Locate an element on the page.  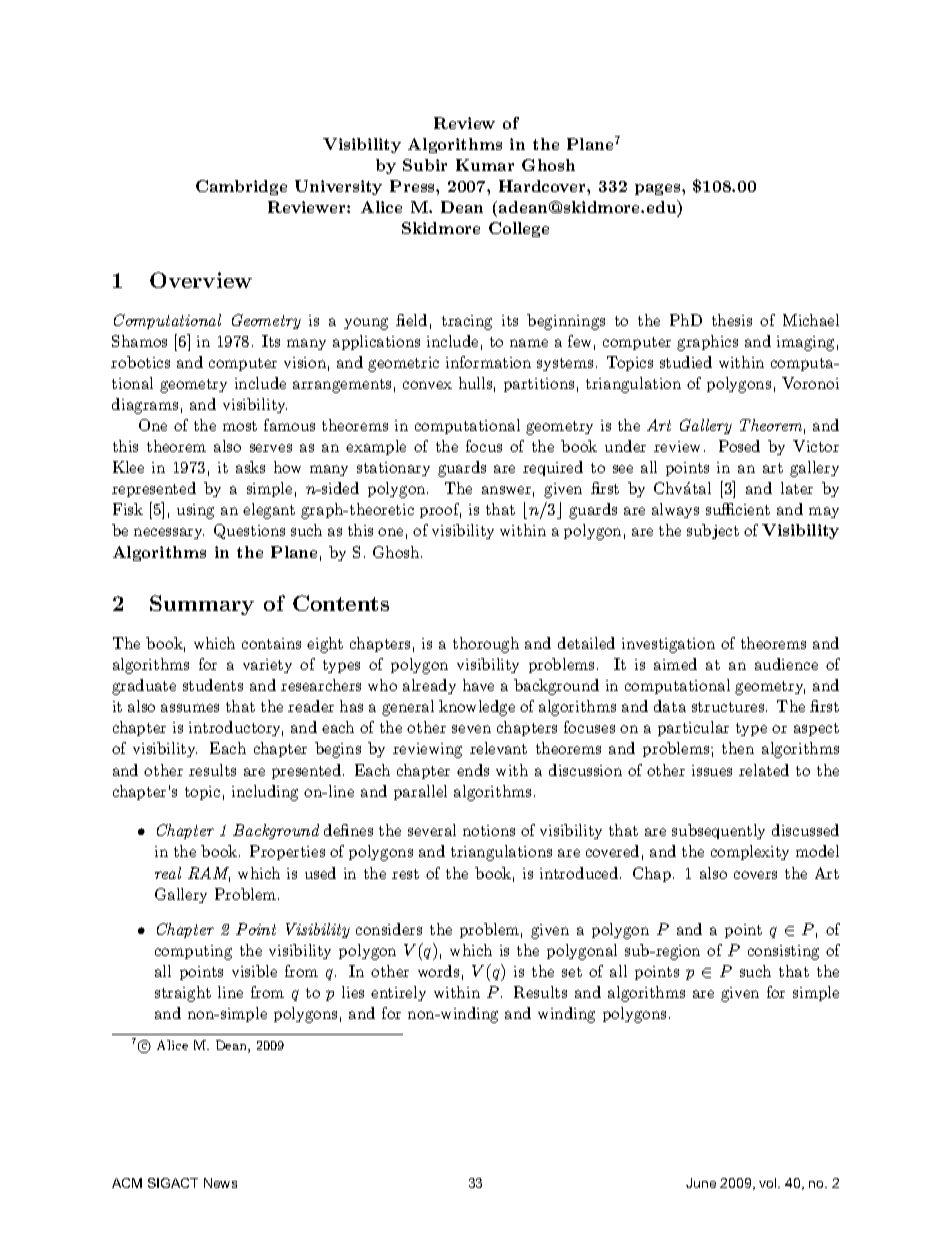
Cambridge is located at coordinates (241, 187).
